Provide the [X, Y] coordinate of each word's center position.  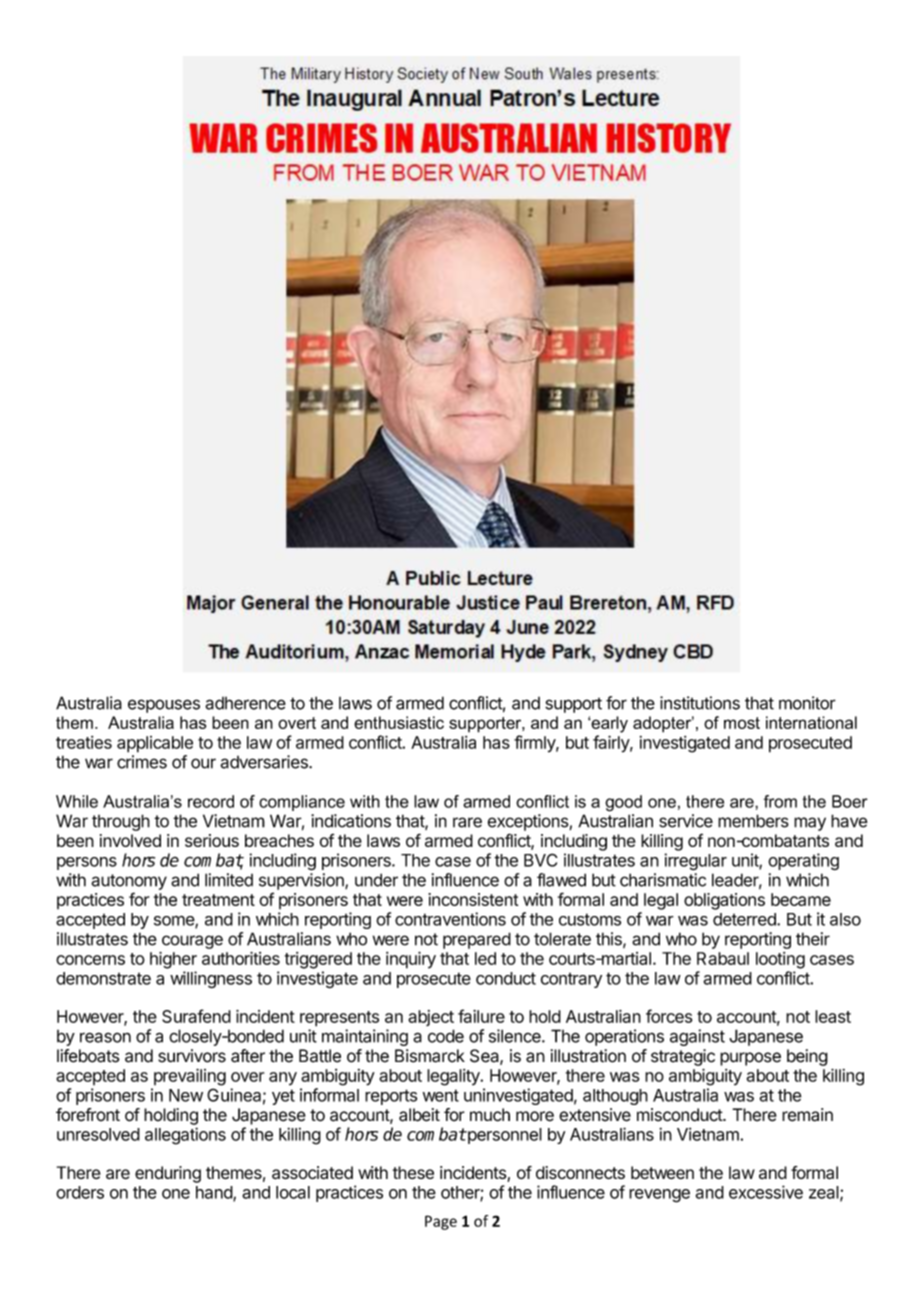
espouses [164, 706]
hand [215, 1193]
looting [780, 960]
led [485, 958]
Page [441, 1222]
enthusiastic [399, 722]
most [742, 723]
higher [173, 960]
